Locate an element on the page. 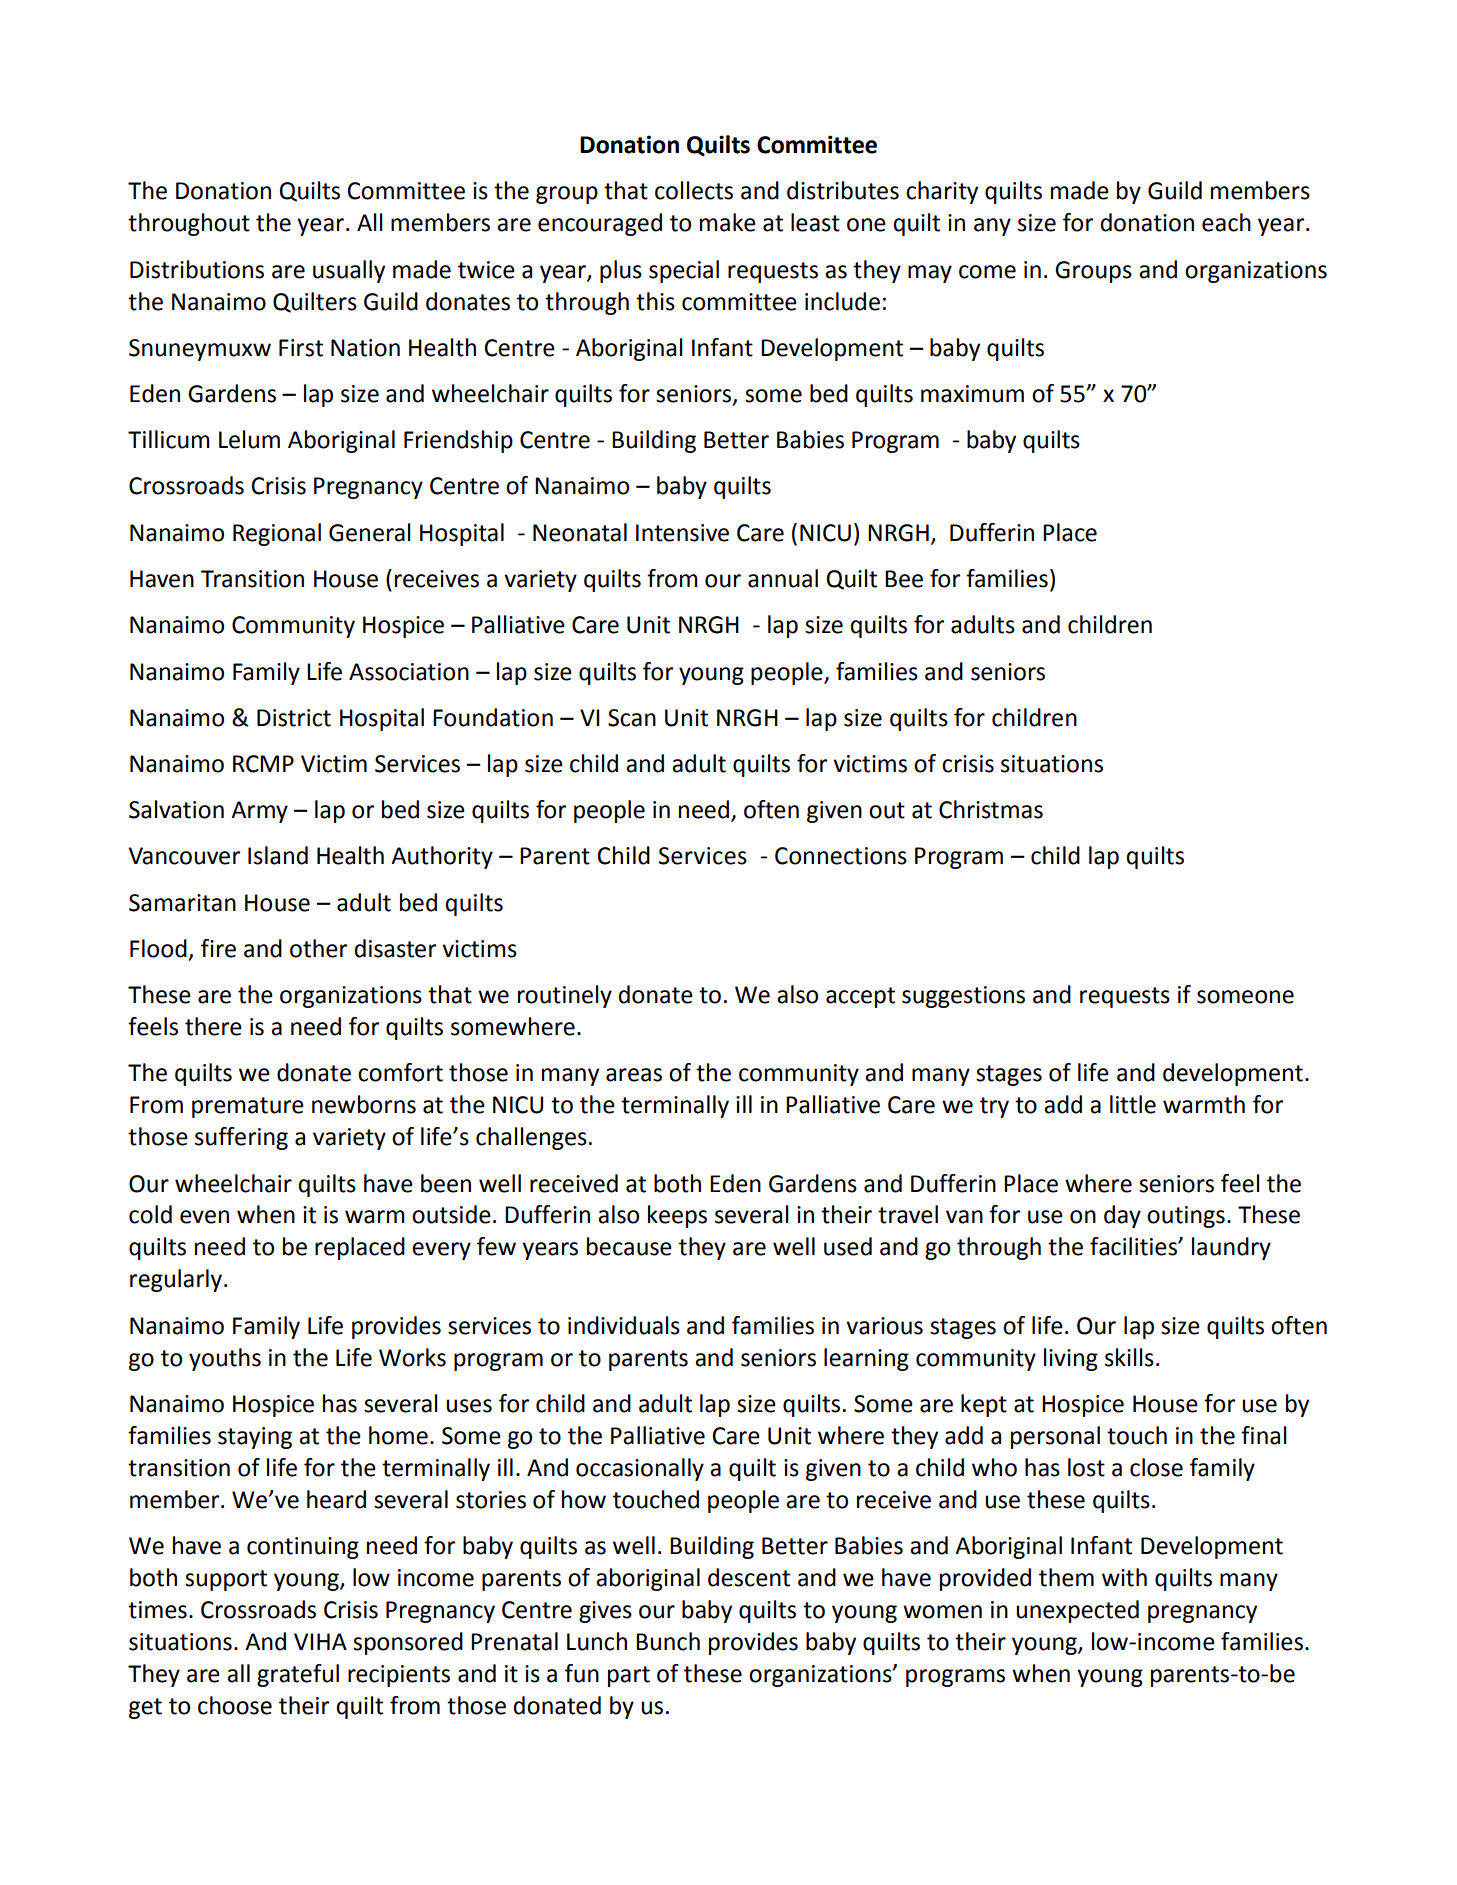  each is located at coordinates (1226, 222).
